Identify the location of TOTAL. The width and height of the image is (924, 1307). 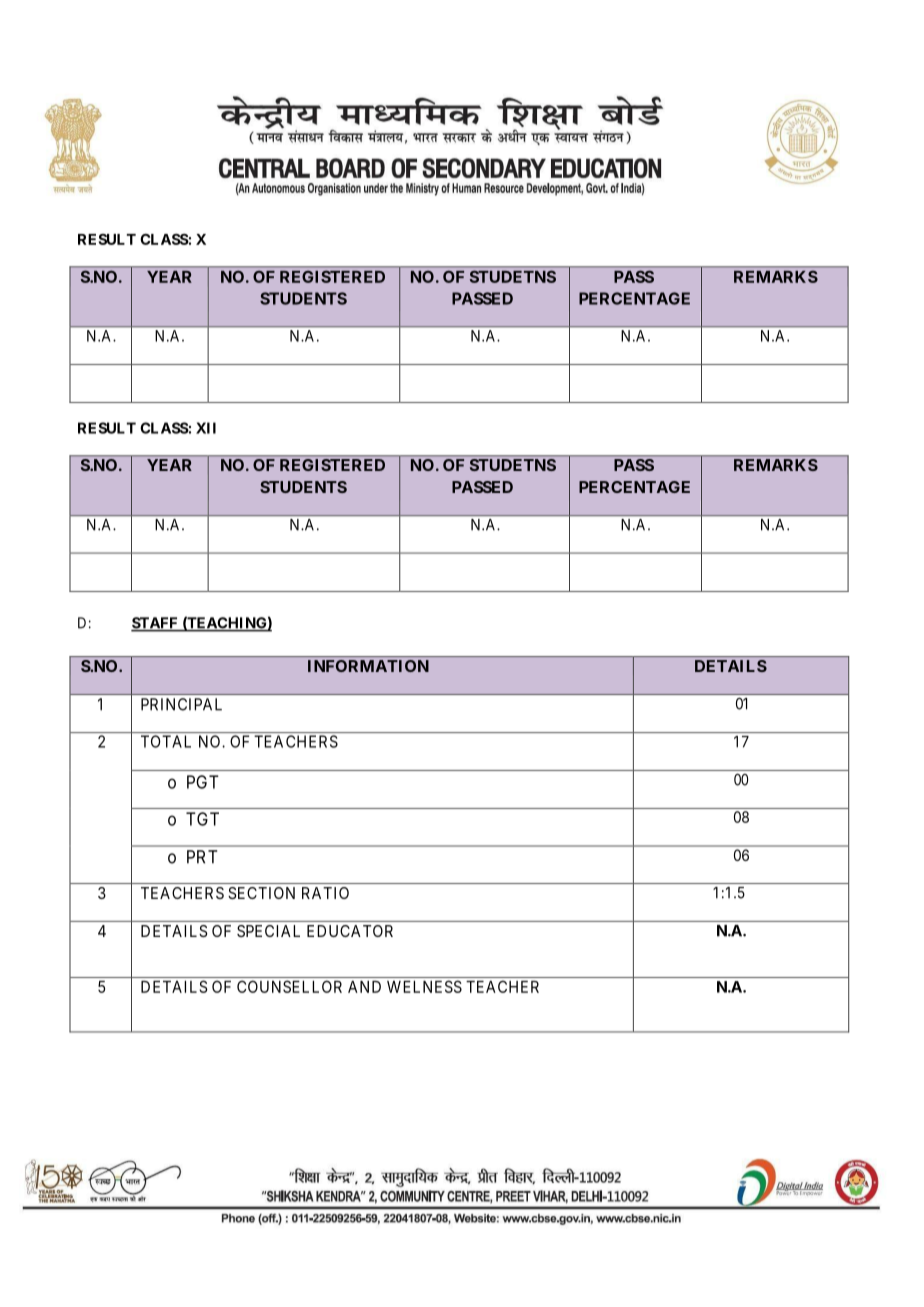
(166, 741).
